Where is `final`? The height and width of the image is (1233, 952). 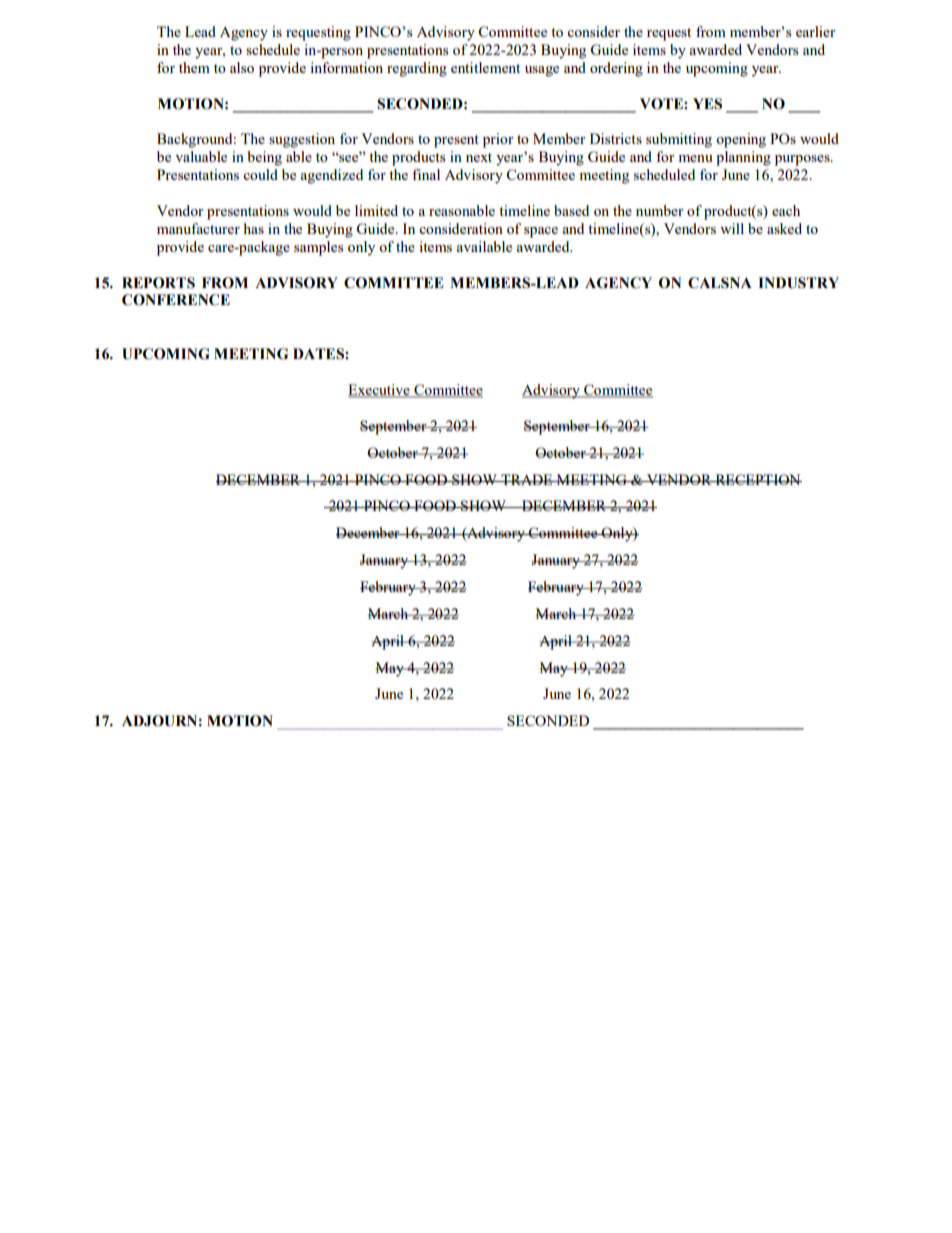 final is located at coordinates (426, 174).
